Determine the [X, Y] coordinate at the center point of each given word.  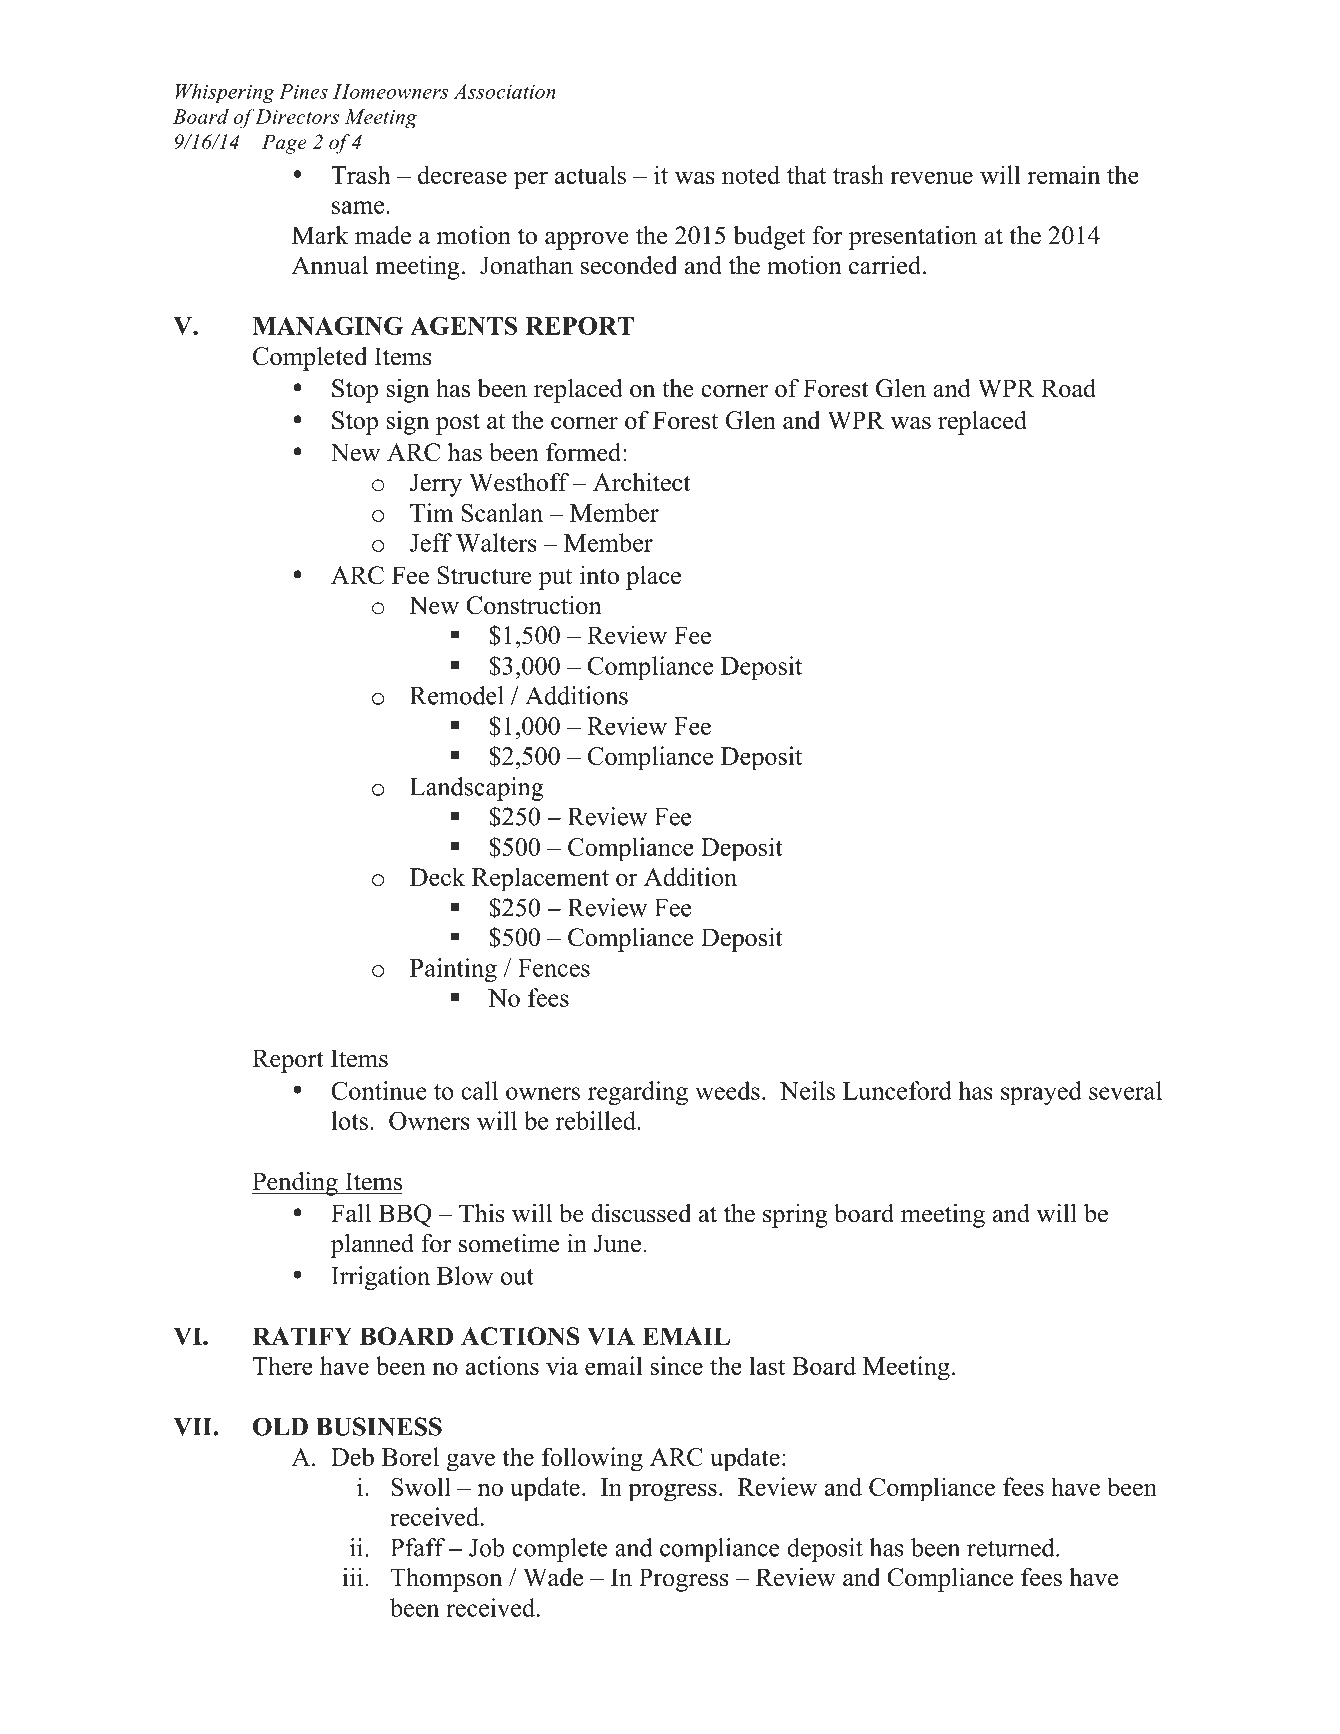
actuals [590, 174]
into [599, 575]
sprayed [1041, 1093]
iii [352, 1577]
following [592, 1459]
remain [1064, 174]
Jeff [431, 542]
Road [1068, 388]
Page [284, 144]
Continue [378, 1090]
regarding [638, 1093]
